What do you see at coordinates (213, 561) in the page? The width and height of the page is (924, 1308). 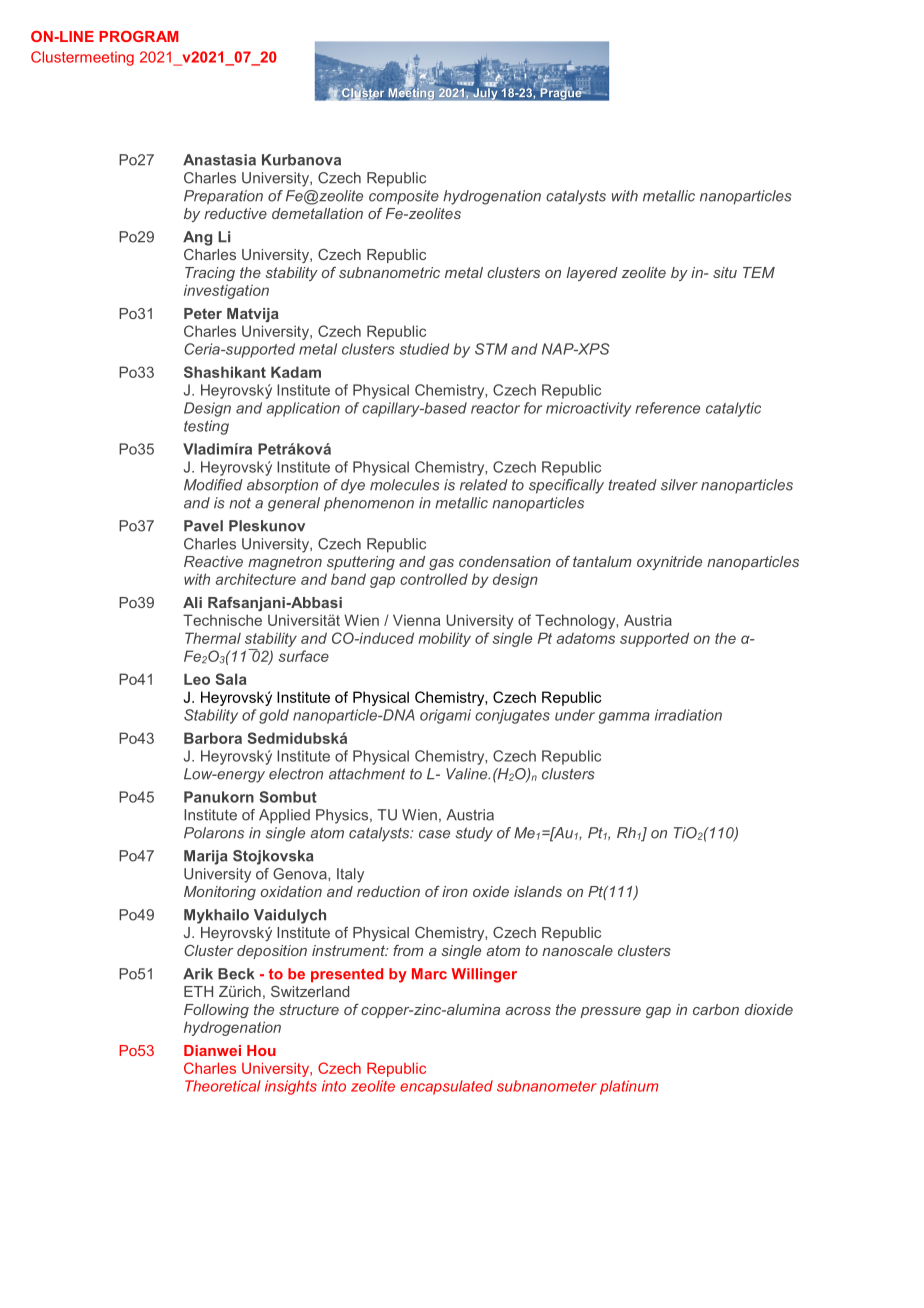 I see `Reactive` at bounding box center [213, 561].
